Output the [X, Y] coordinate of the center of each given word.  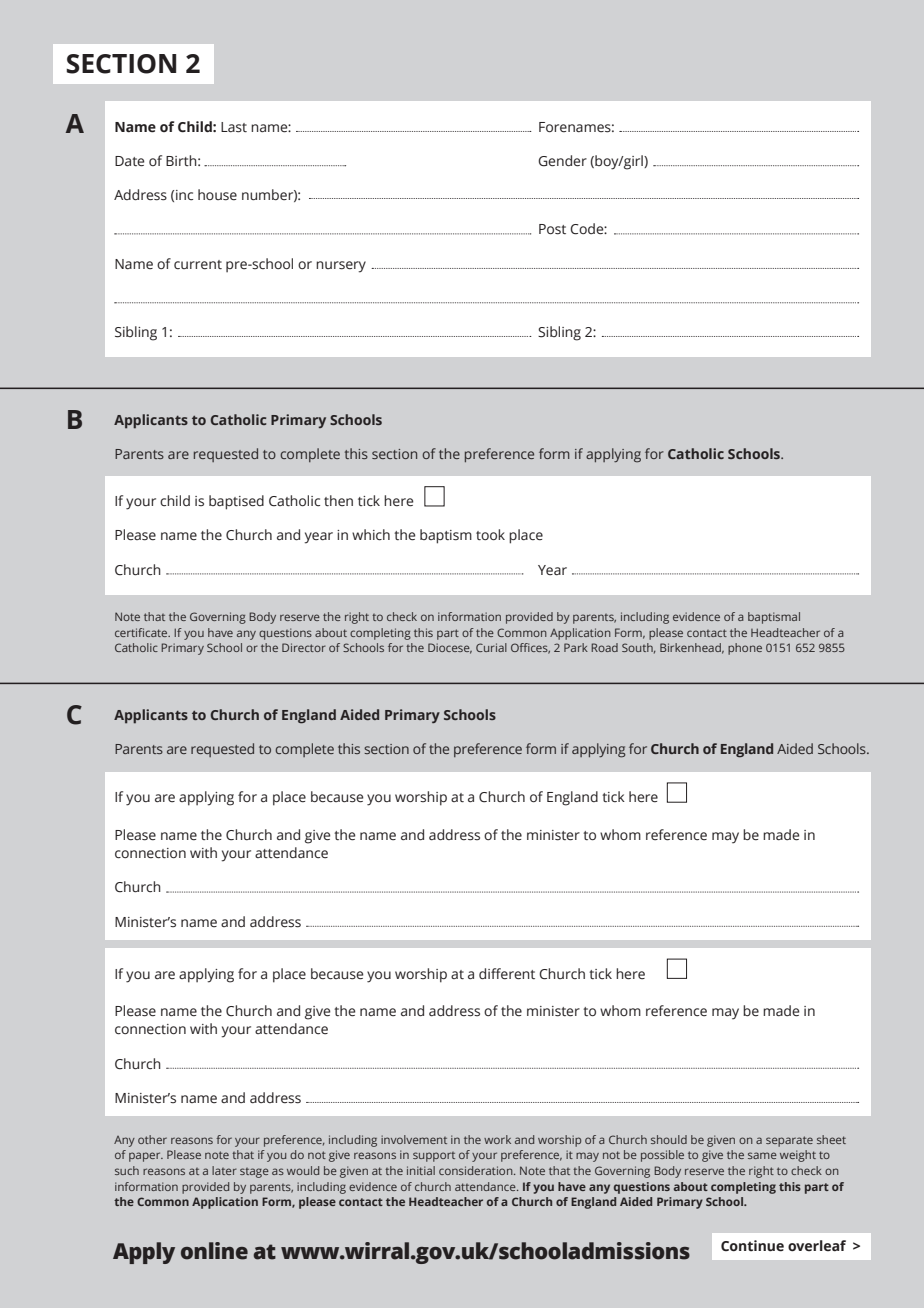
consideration [477, 1170]
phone [745, 649]
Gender [562, 161]
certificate [142, 632]
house [217, 195]
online [214, 1251]
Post [552, 229]
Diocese [450, 648]
